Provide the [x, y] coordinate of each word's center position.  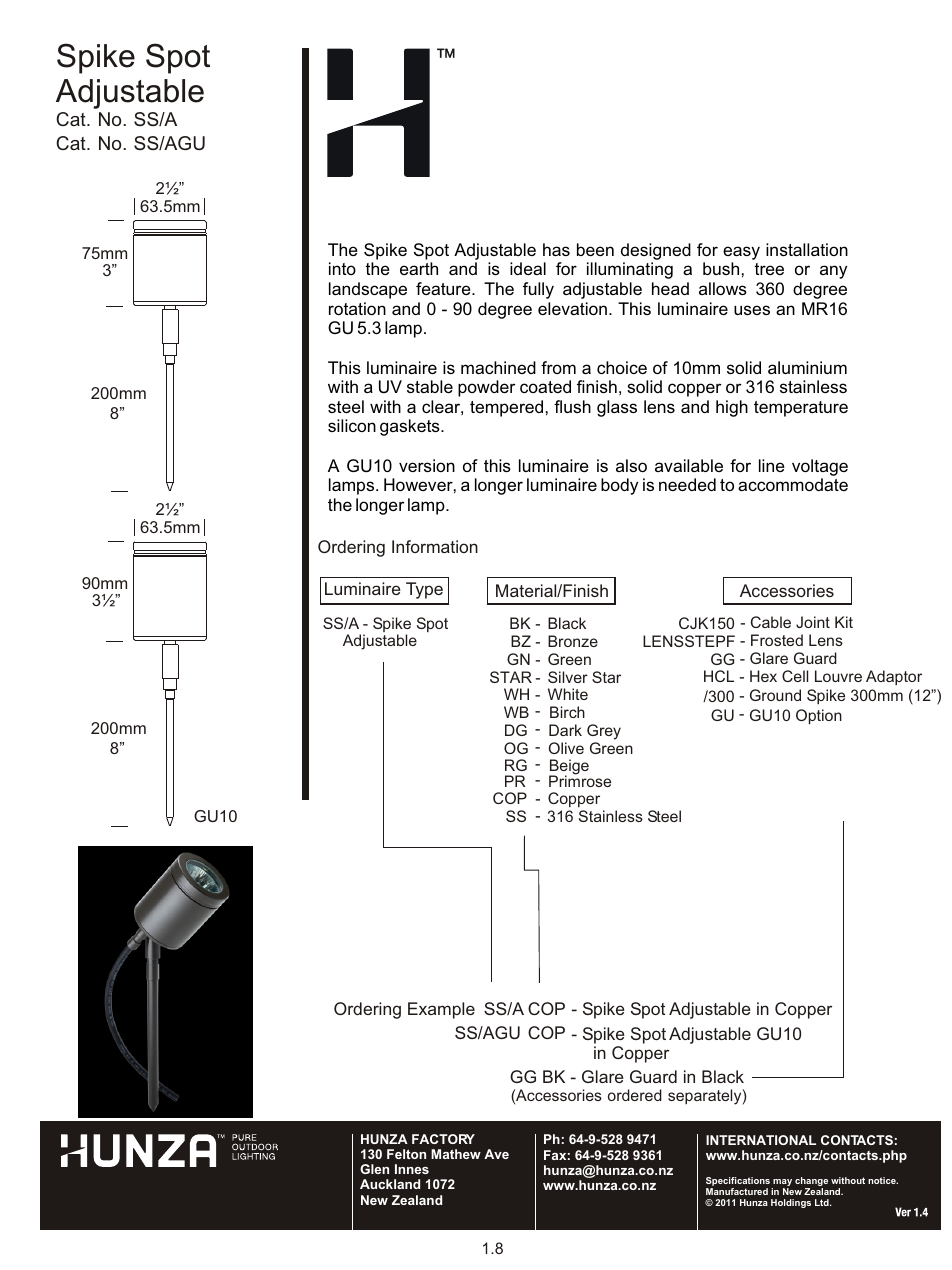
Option [819, 716]
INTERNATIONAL [761, 1140]
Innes [412, 1169]
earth [419, 268]
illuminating [630, 270]
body [619, 486]
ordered [635, 1095]
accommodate [793, 484]
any [833, 272]
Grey [604, 733]
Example [441, 1010]
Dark [565, 730]
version [427, 465]
